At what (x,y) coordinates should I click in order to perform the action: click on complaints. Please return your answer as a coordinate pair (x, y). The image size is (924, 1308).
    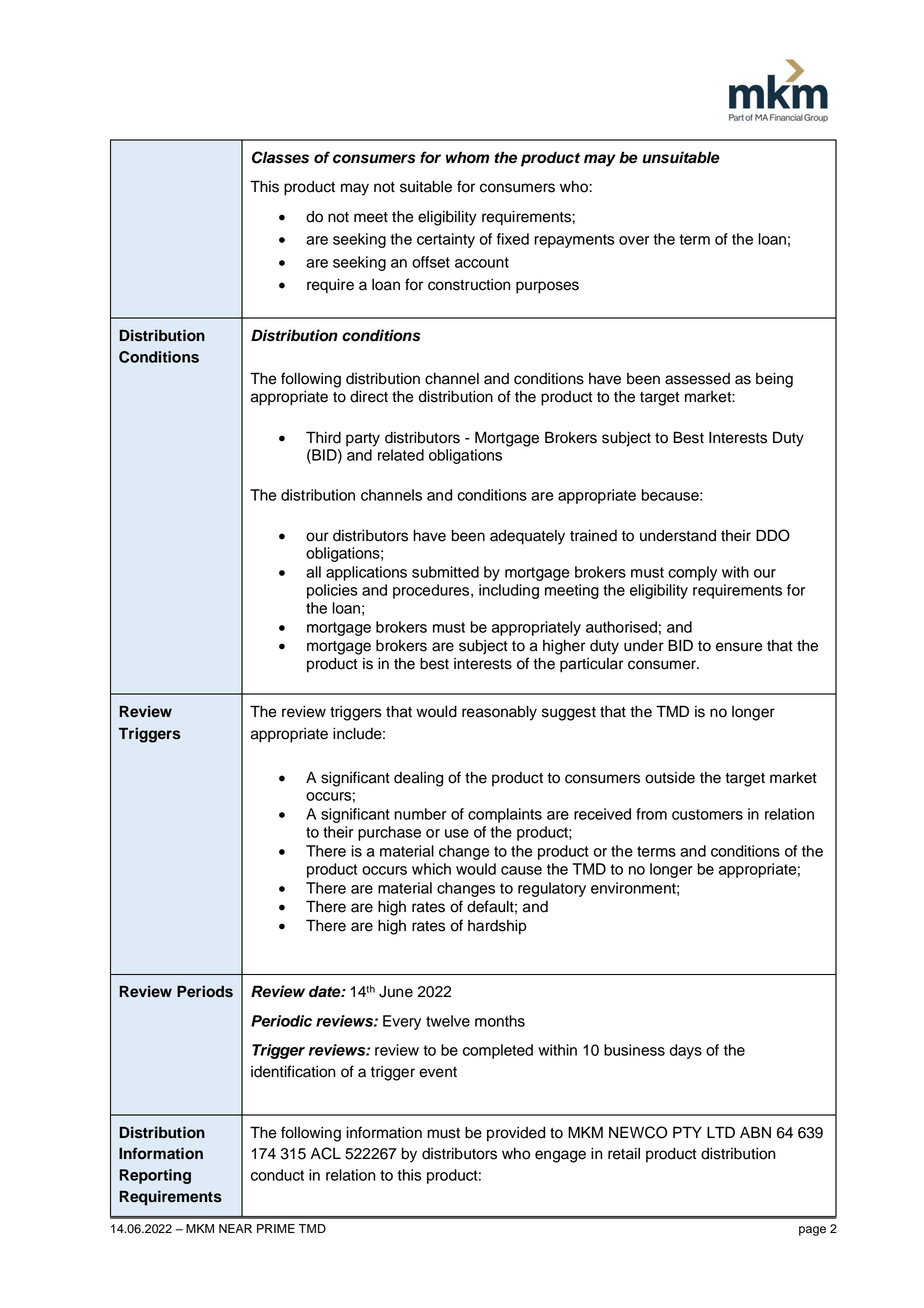
    Looking at the image, I should click on (505, 815).
